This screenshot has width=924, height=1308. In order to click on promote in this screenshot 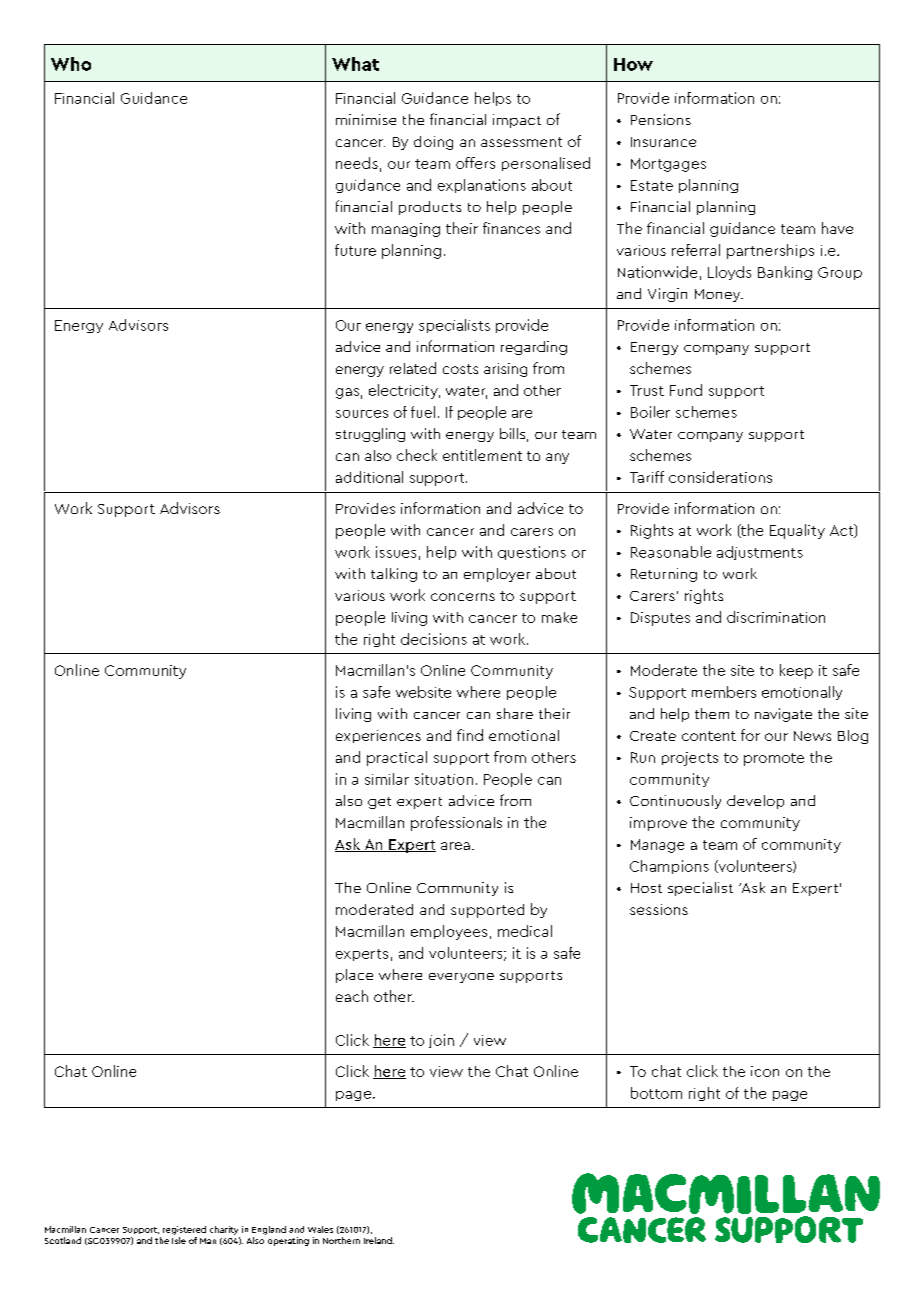, I will do `click(774, 759)`.
